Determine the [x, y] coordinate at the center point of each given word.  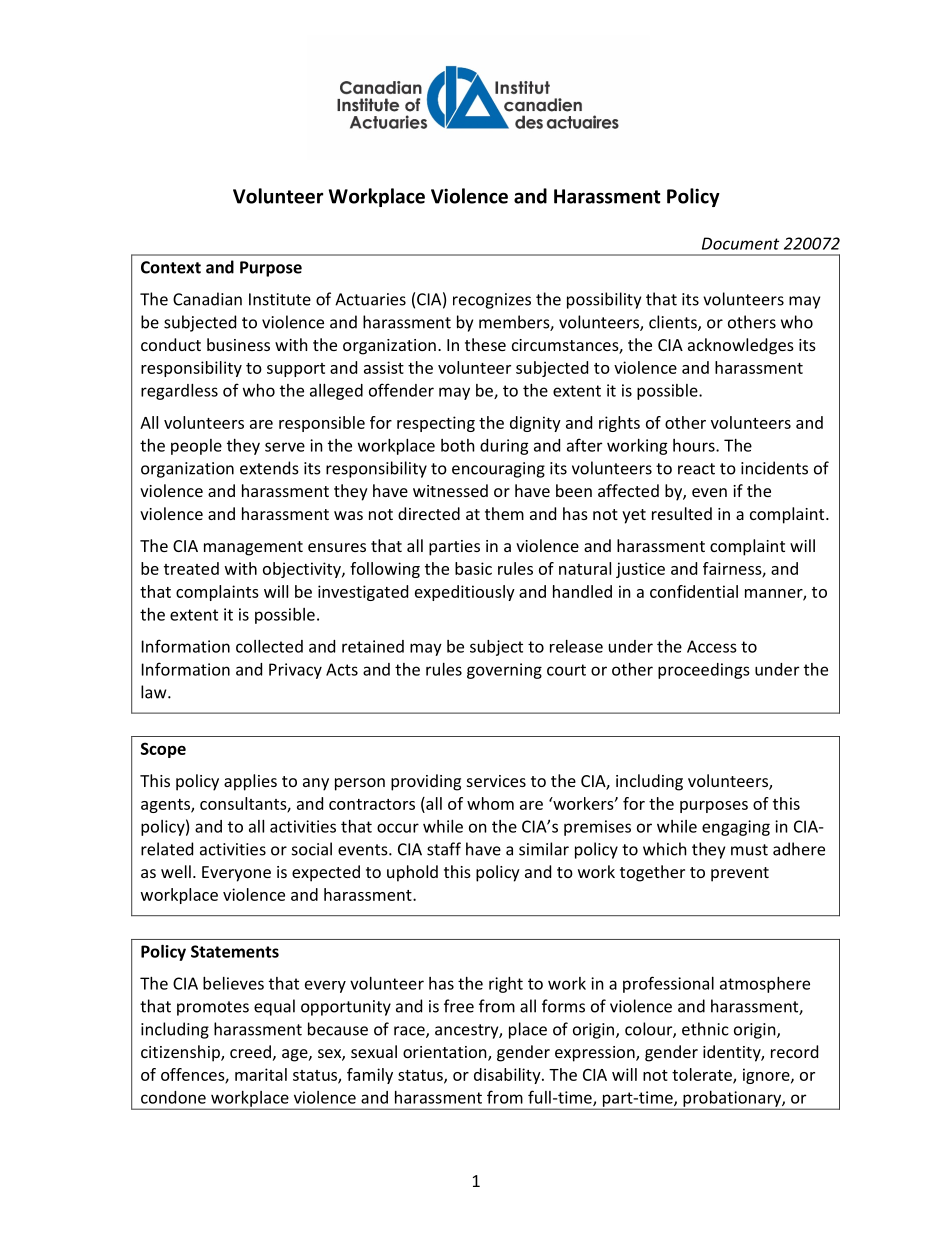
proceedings [704, 671]
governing [504, 671]
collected [269, 646]
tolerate [703, 1075]
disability [508, 1076]
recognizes [492, 301]
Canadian [207, 299]
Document [740, 243]
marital [261, 1074]
